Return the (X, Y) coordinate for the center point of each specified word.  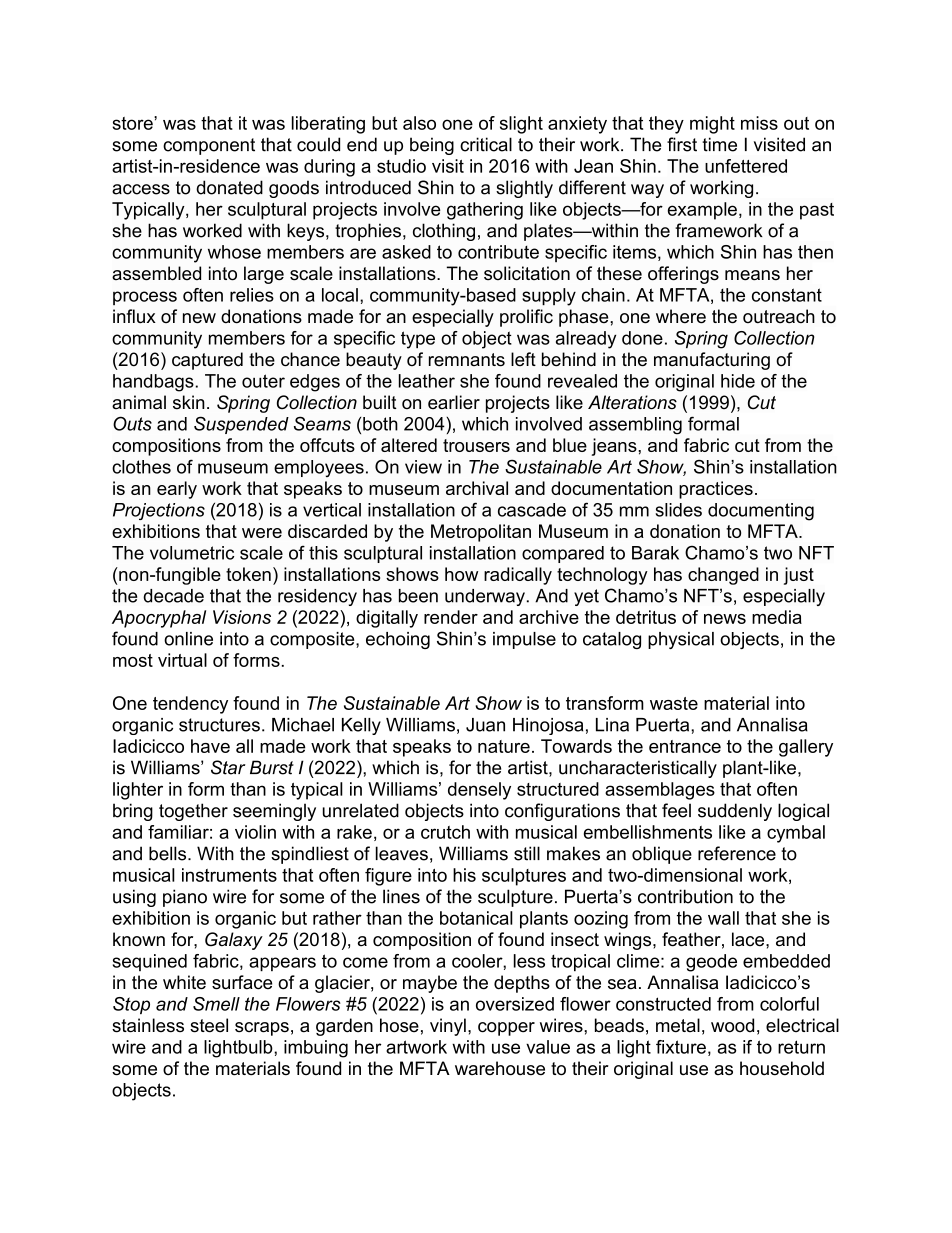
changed (723, 576)
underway (485, 597)
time (719, 144)
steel (209, 1025)
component (209, 146)
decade (173, 596)
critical (486, 144)
